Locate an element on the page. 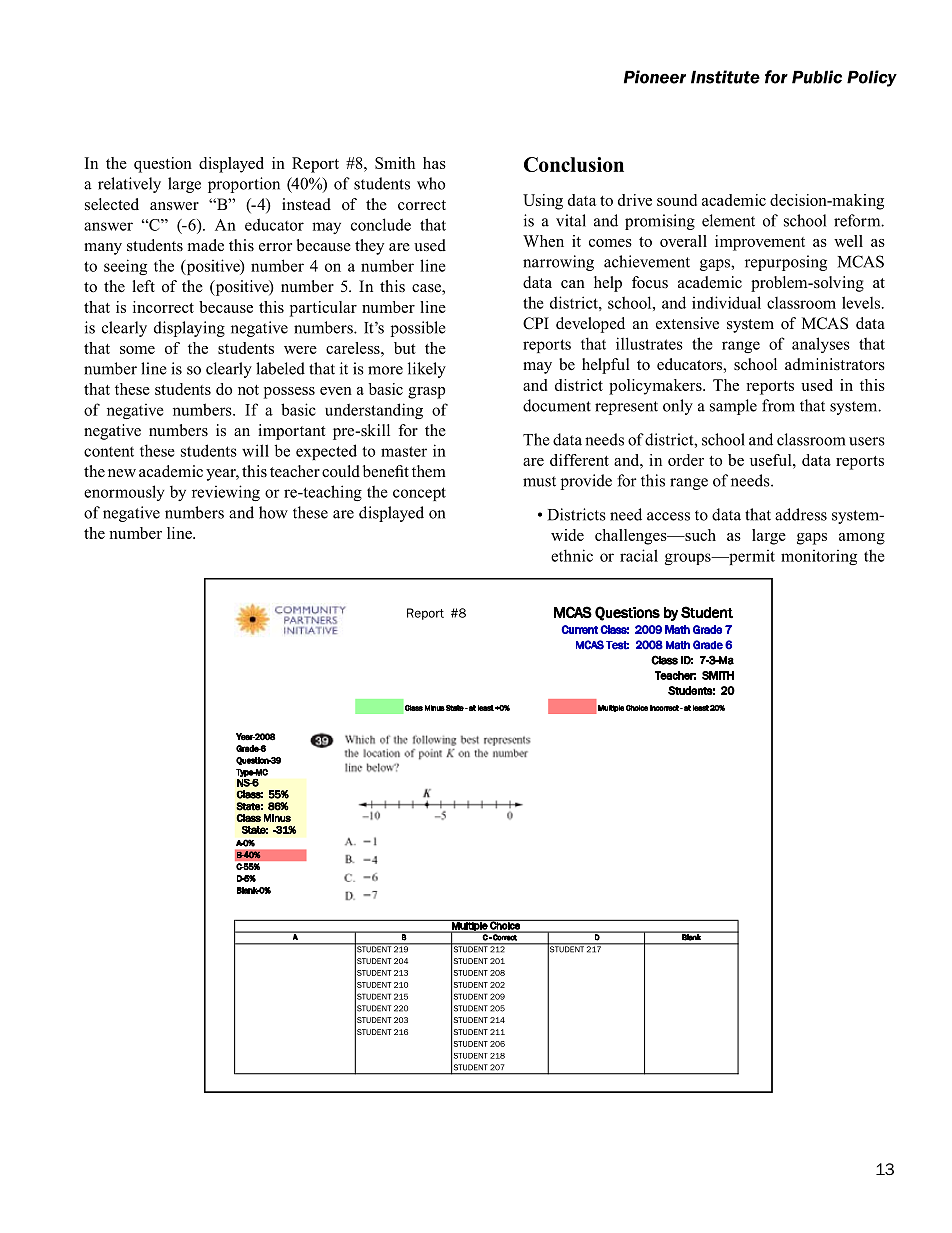 The image size is (952, 1233). will is located at coordinates (255, 450).
